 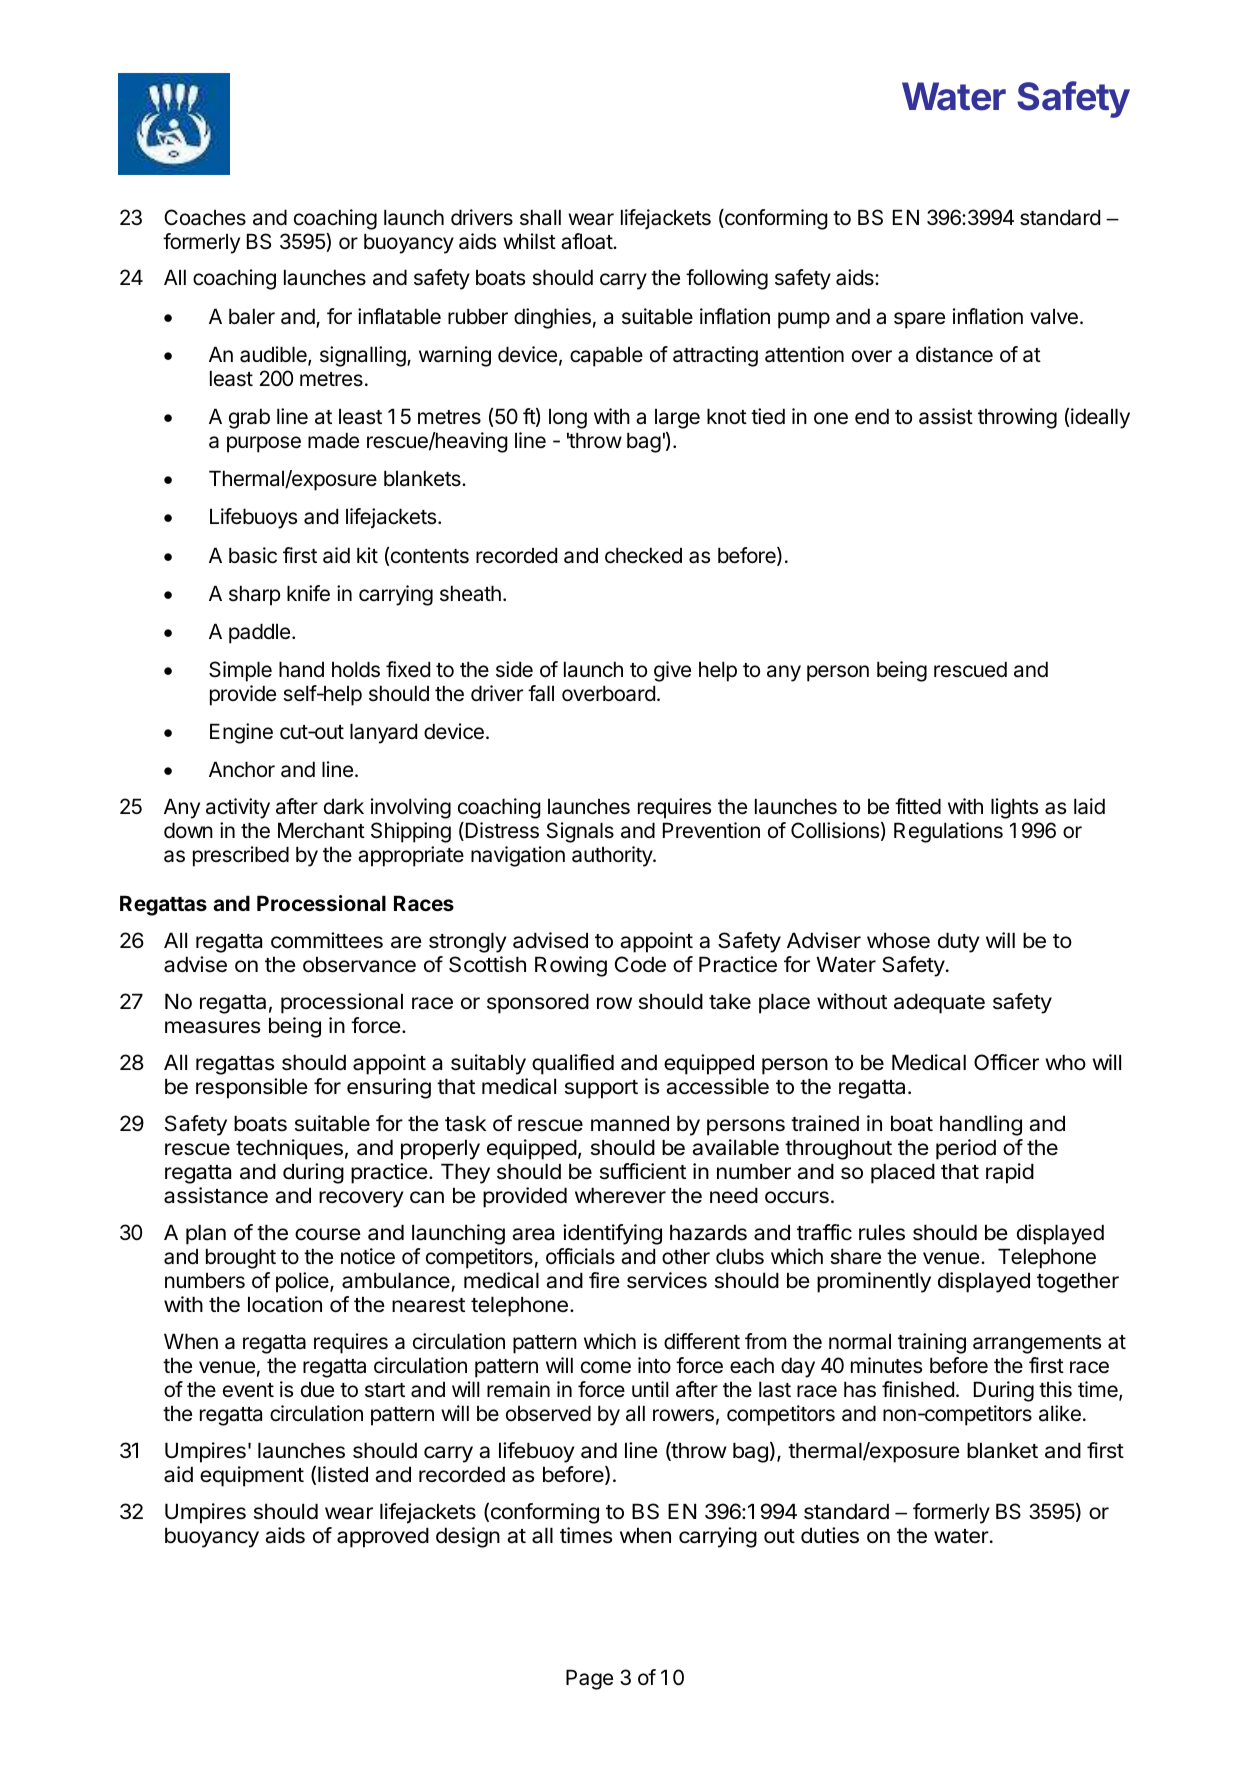 I want to click on lights, so click(x=1014, y=808).
